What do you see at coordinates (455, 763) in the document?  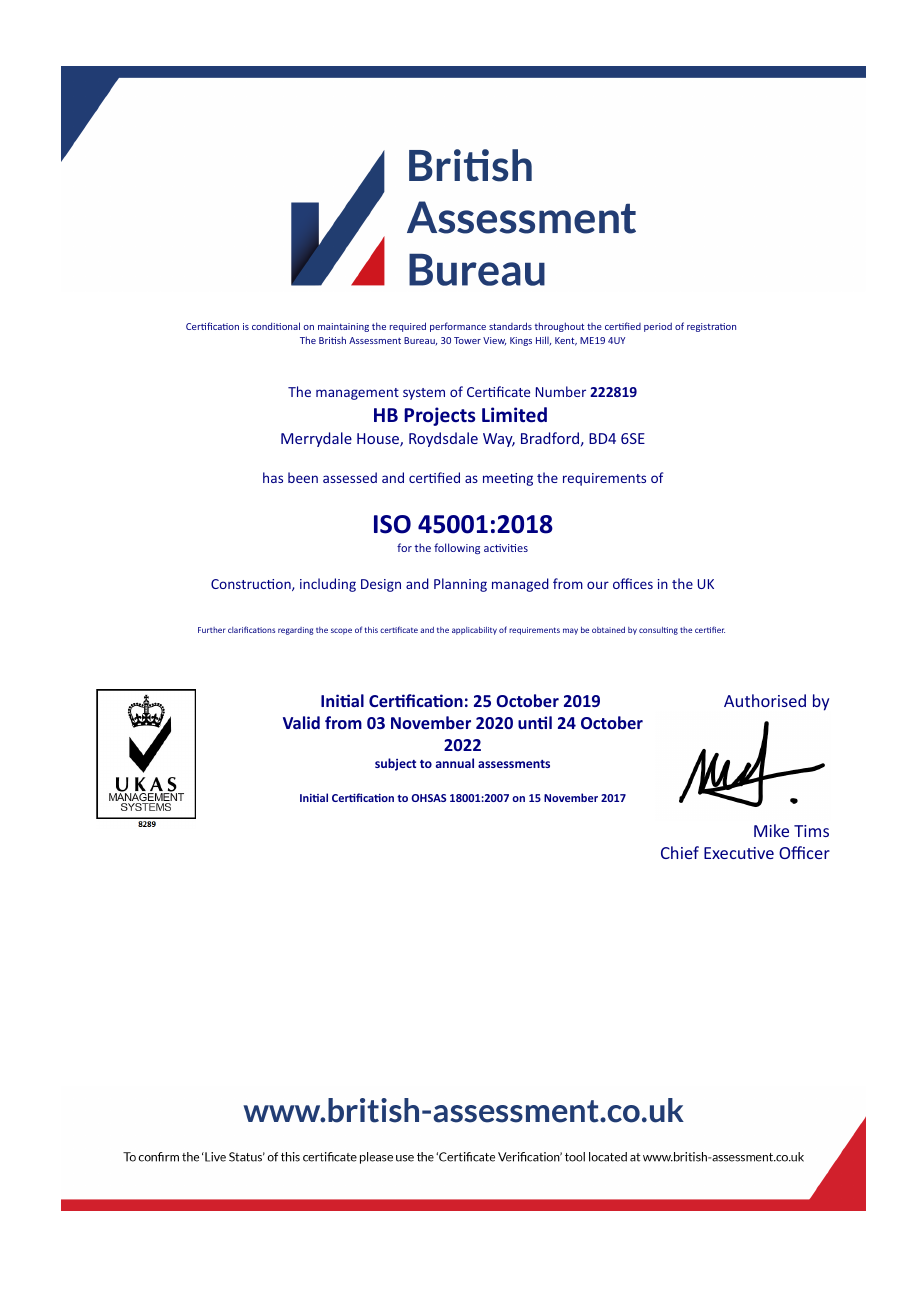 I see `annual` at bounding box center [455, 763].
